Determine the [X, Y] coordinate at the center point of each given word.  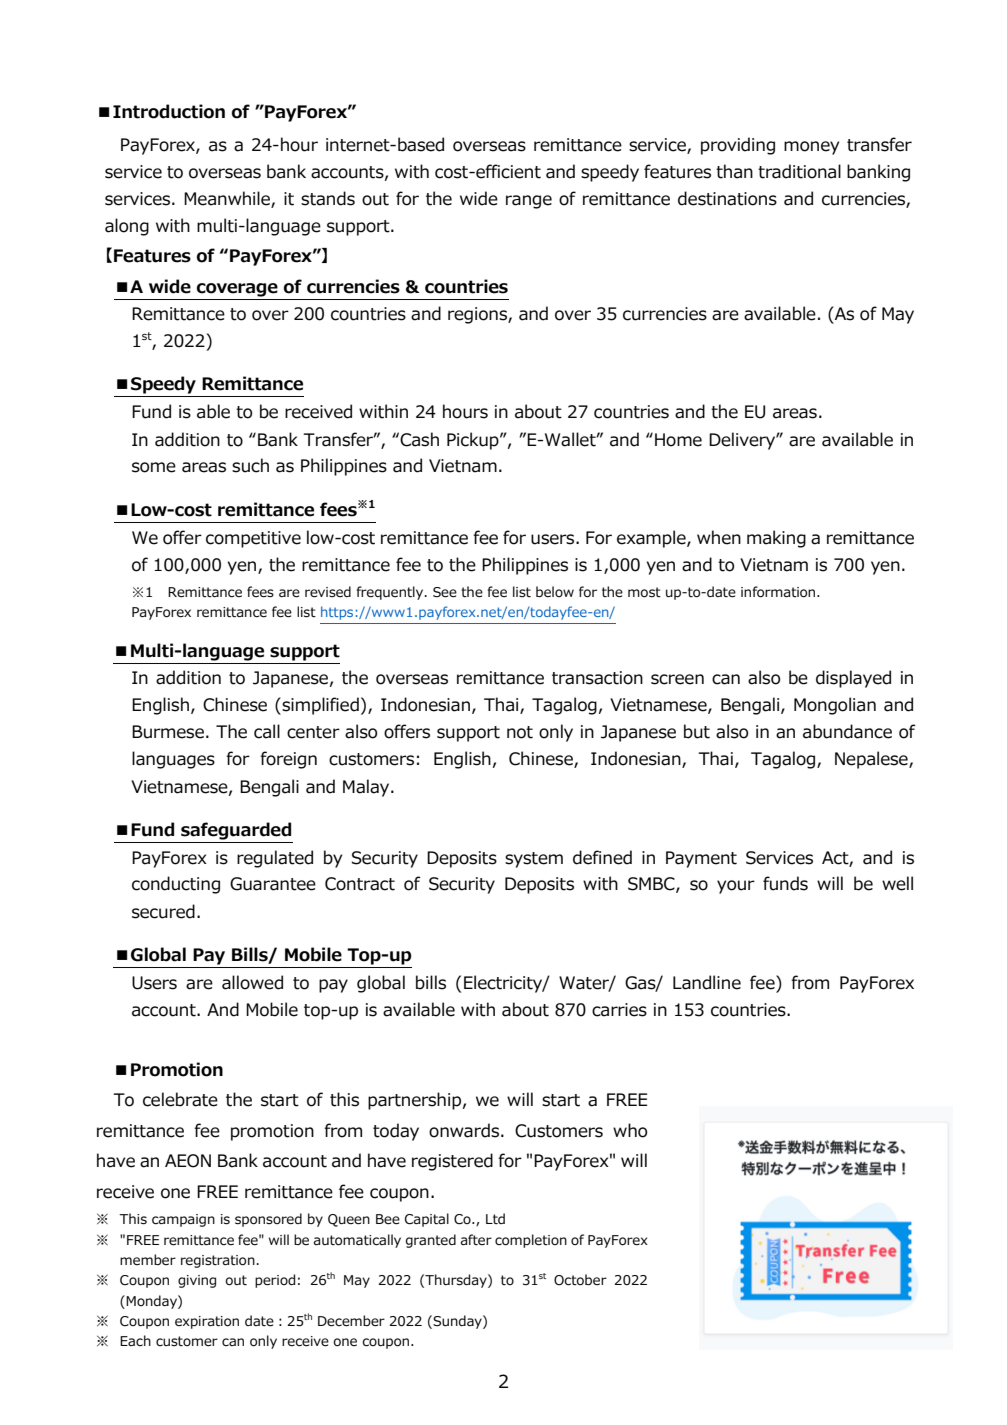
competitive [253, 539]
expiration [207, 1322]
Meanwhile [228, 199]
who [630, 1130]
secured [163, 911]
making [776, 539]
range [529, 202]
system [534, 860]
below [555, 591]
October [580, 1280]
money [811, 148]
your [736, 887]
